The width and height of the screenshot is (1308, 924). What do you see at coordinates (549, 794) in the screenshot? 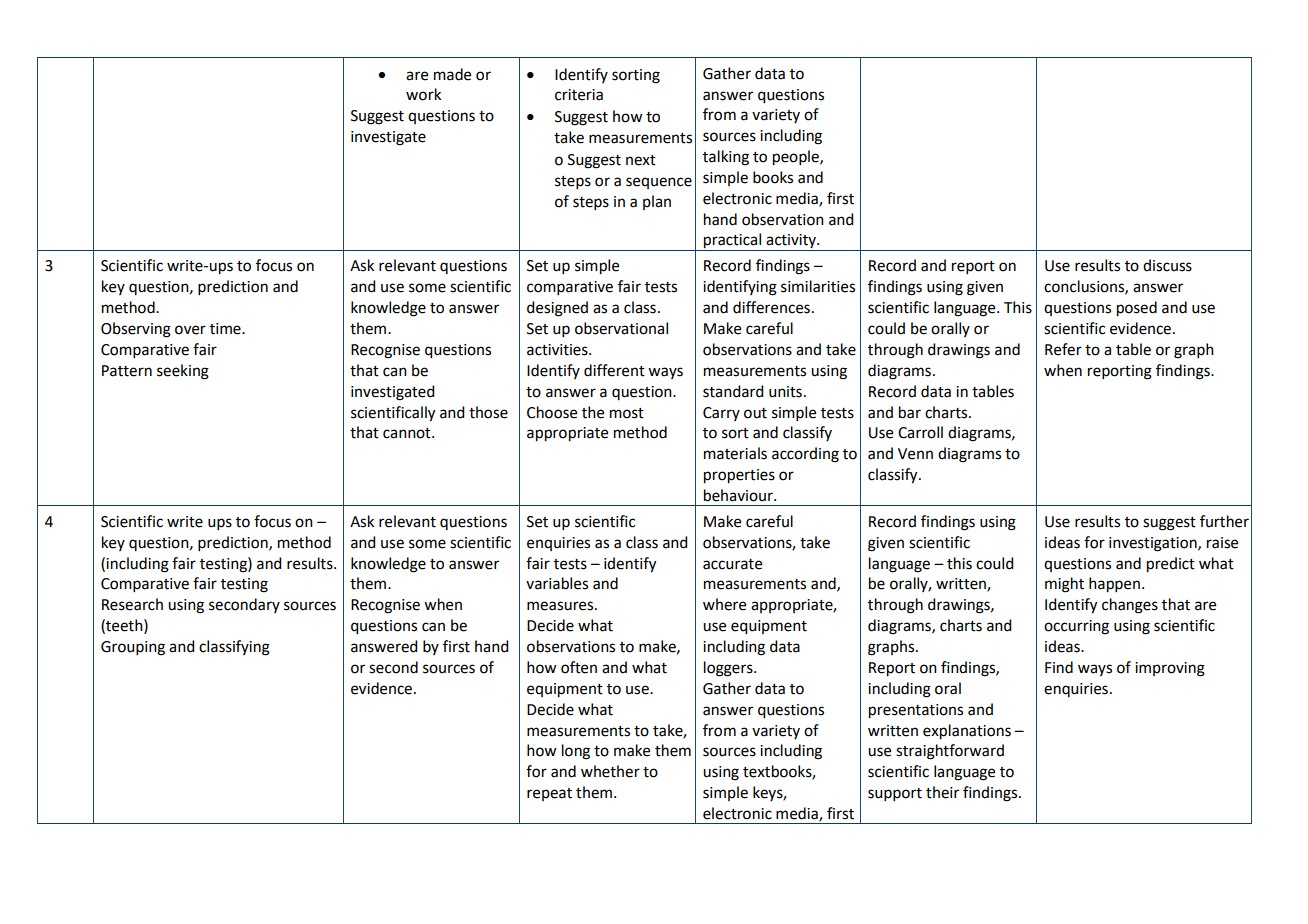
I see `repeat` at bounding box center [549, 794].
